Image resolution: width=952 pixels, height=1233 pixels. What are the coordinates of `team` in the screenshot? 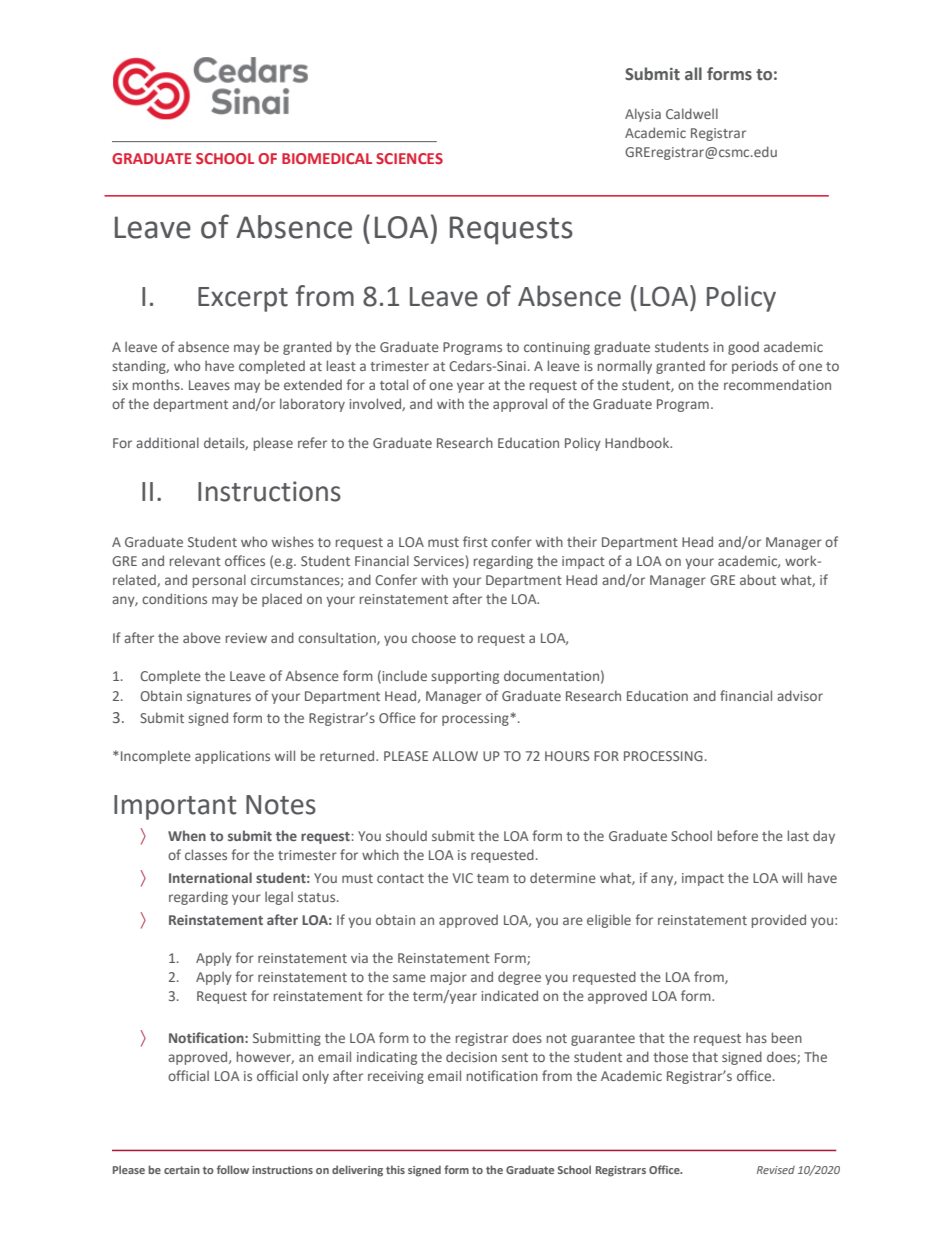 It's located at (493, 878).
